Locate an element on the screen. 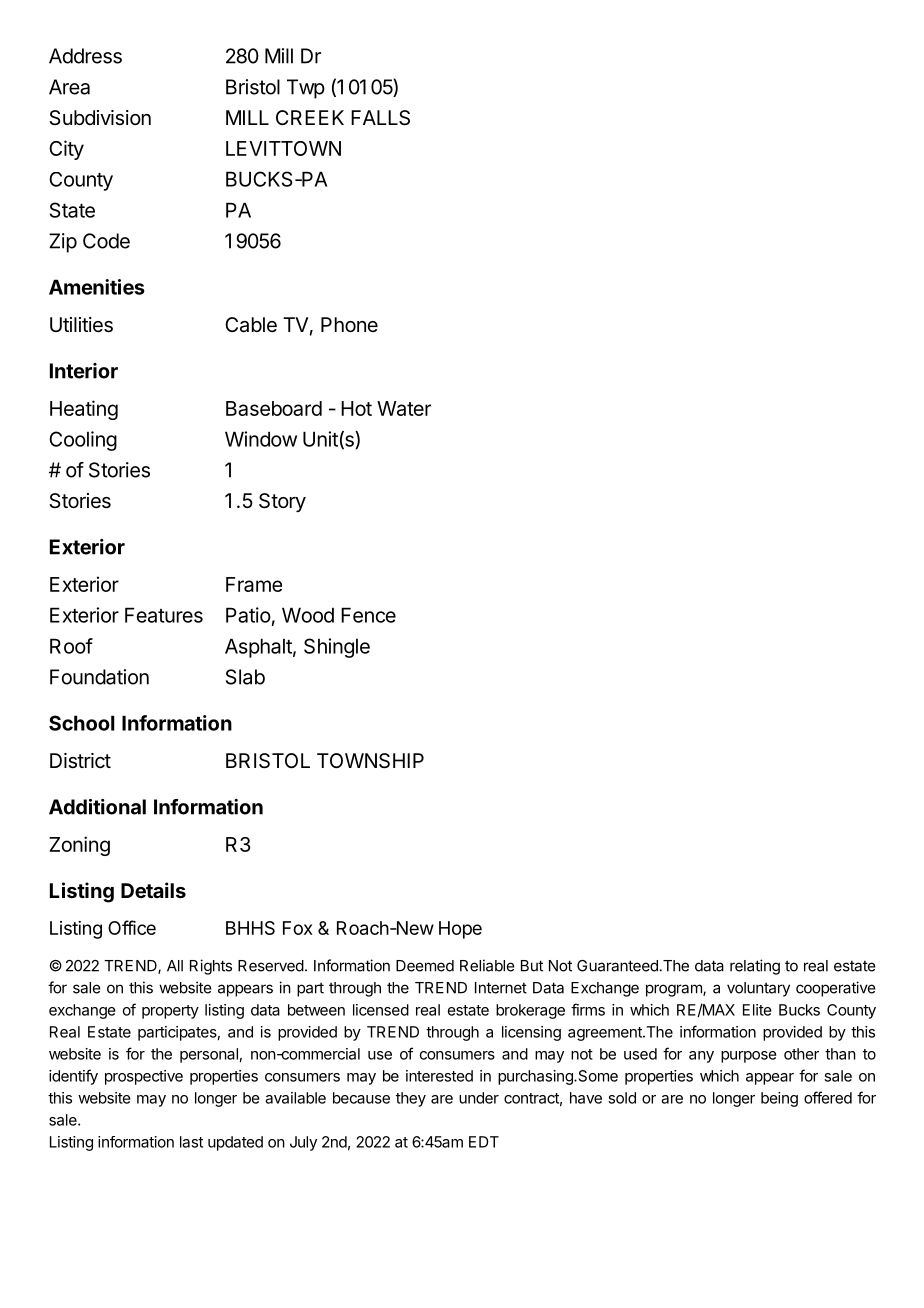 The width and height of the screenshot is (924, 1308). being is located at coordinates (779, 1099).
